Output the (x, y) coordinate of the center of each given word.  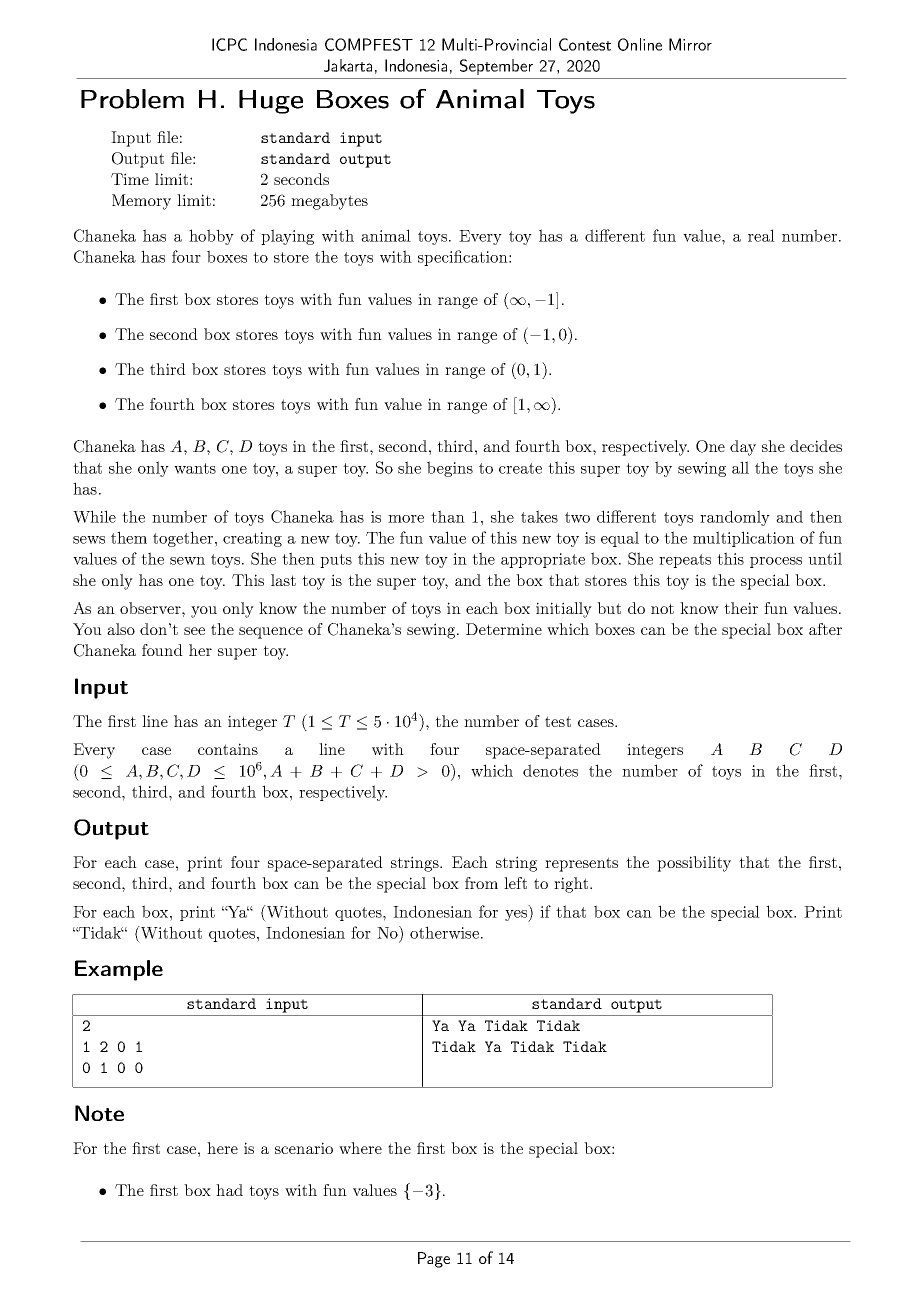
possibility (694, 864)
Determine (504, 629)
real (761, 235)
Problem (132, 99)
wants (195, 468)
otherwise (444, 932)
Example (119, 970)
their (741, 608)
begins (450, 469)
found (162, 650)
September (496, 67)
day (743, 448)
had (229, 1190)
